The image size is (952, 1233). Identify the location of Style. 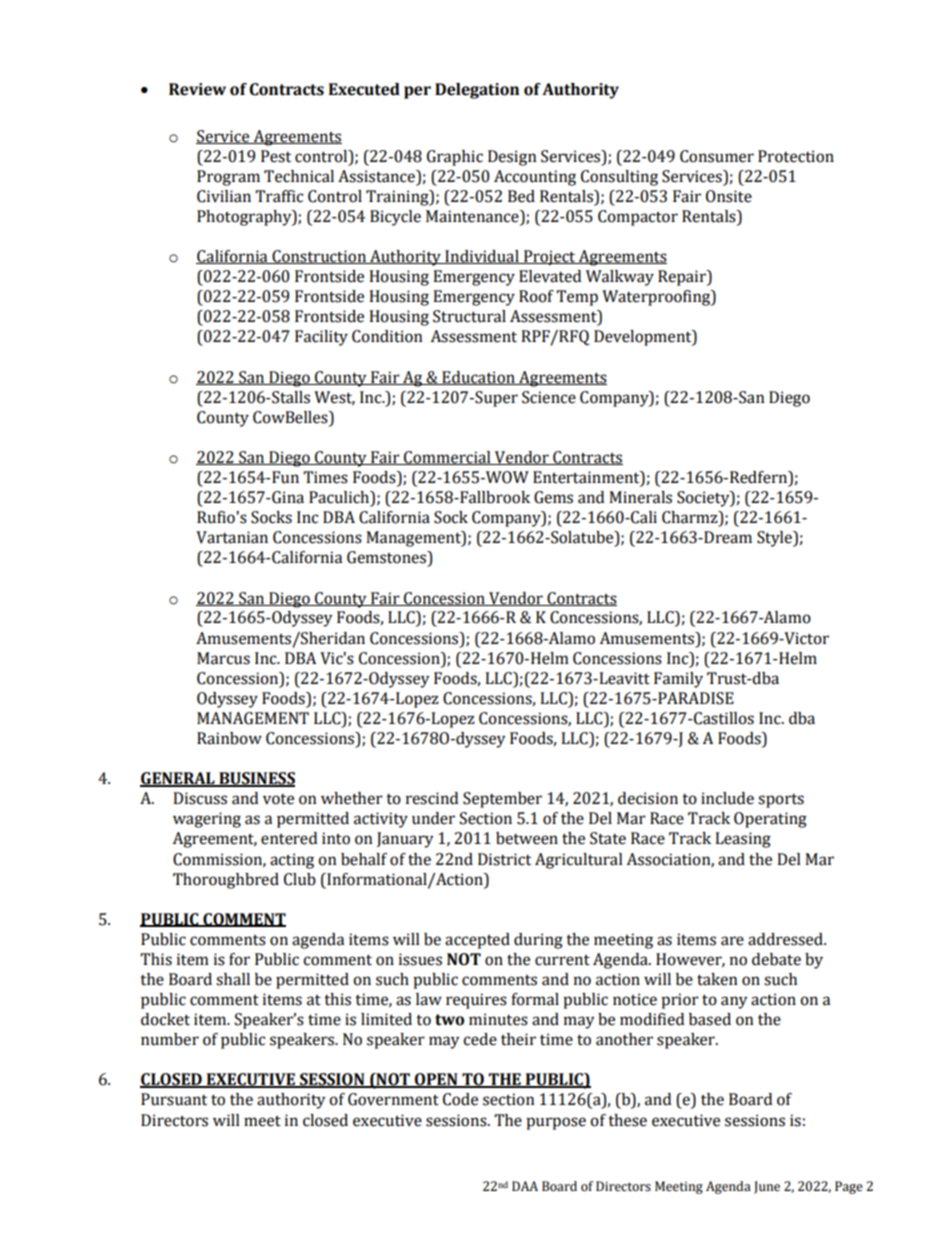
(775, 539).
